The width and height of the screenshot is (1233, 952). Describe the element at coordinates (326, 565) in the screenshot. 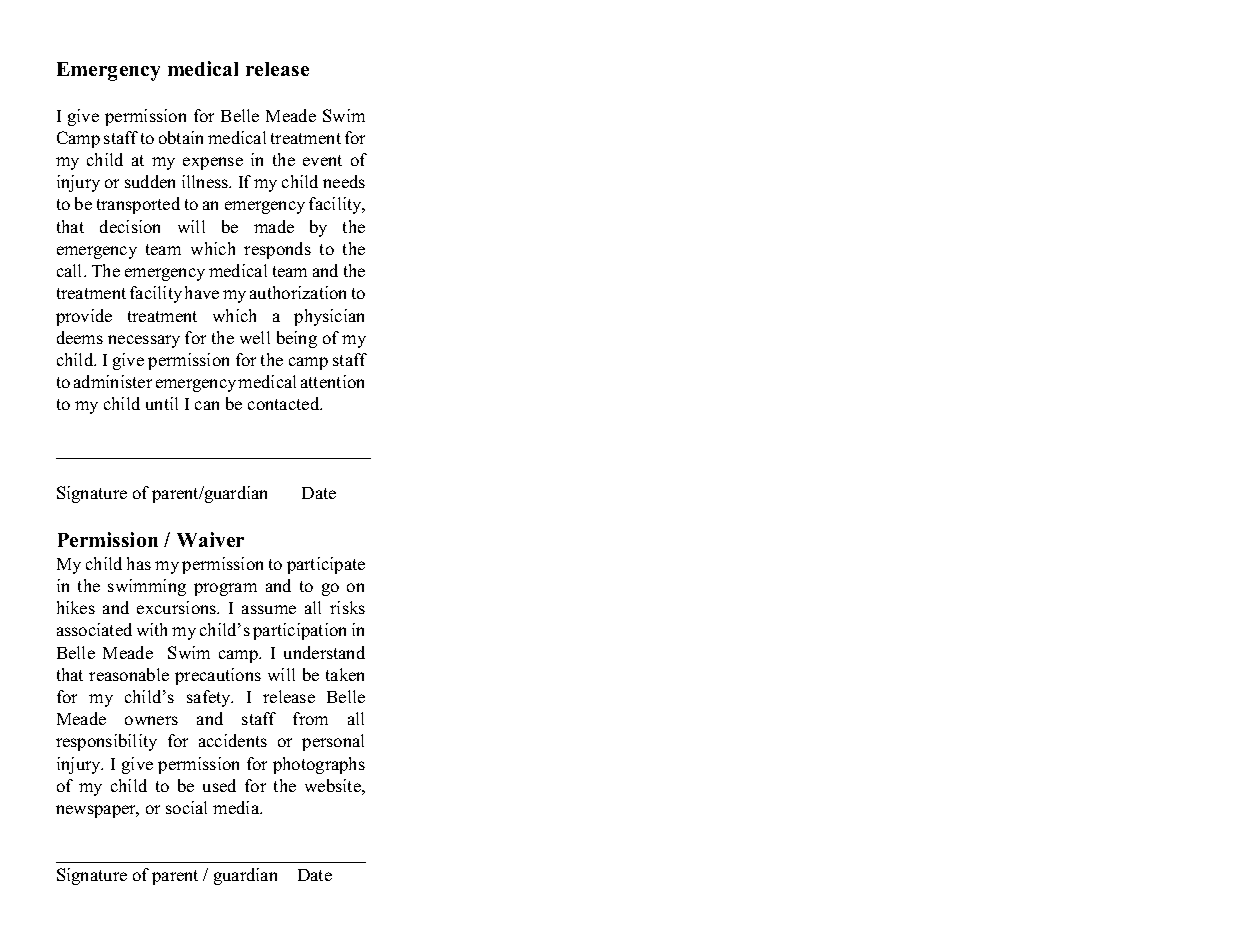

I see `participate` at that location.
